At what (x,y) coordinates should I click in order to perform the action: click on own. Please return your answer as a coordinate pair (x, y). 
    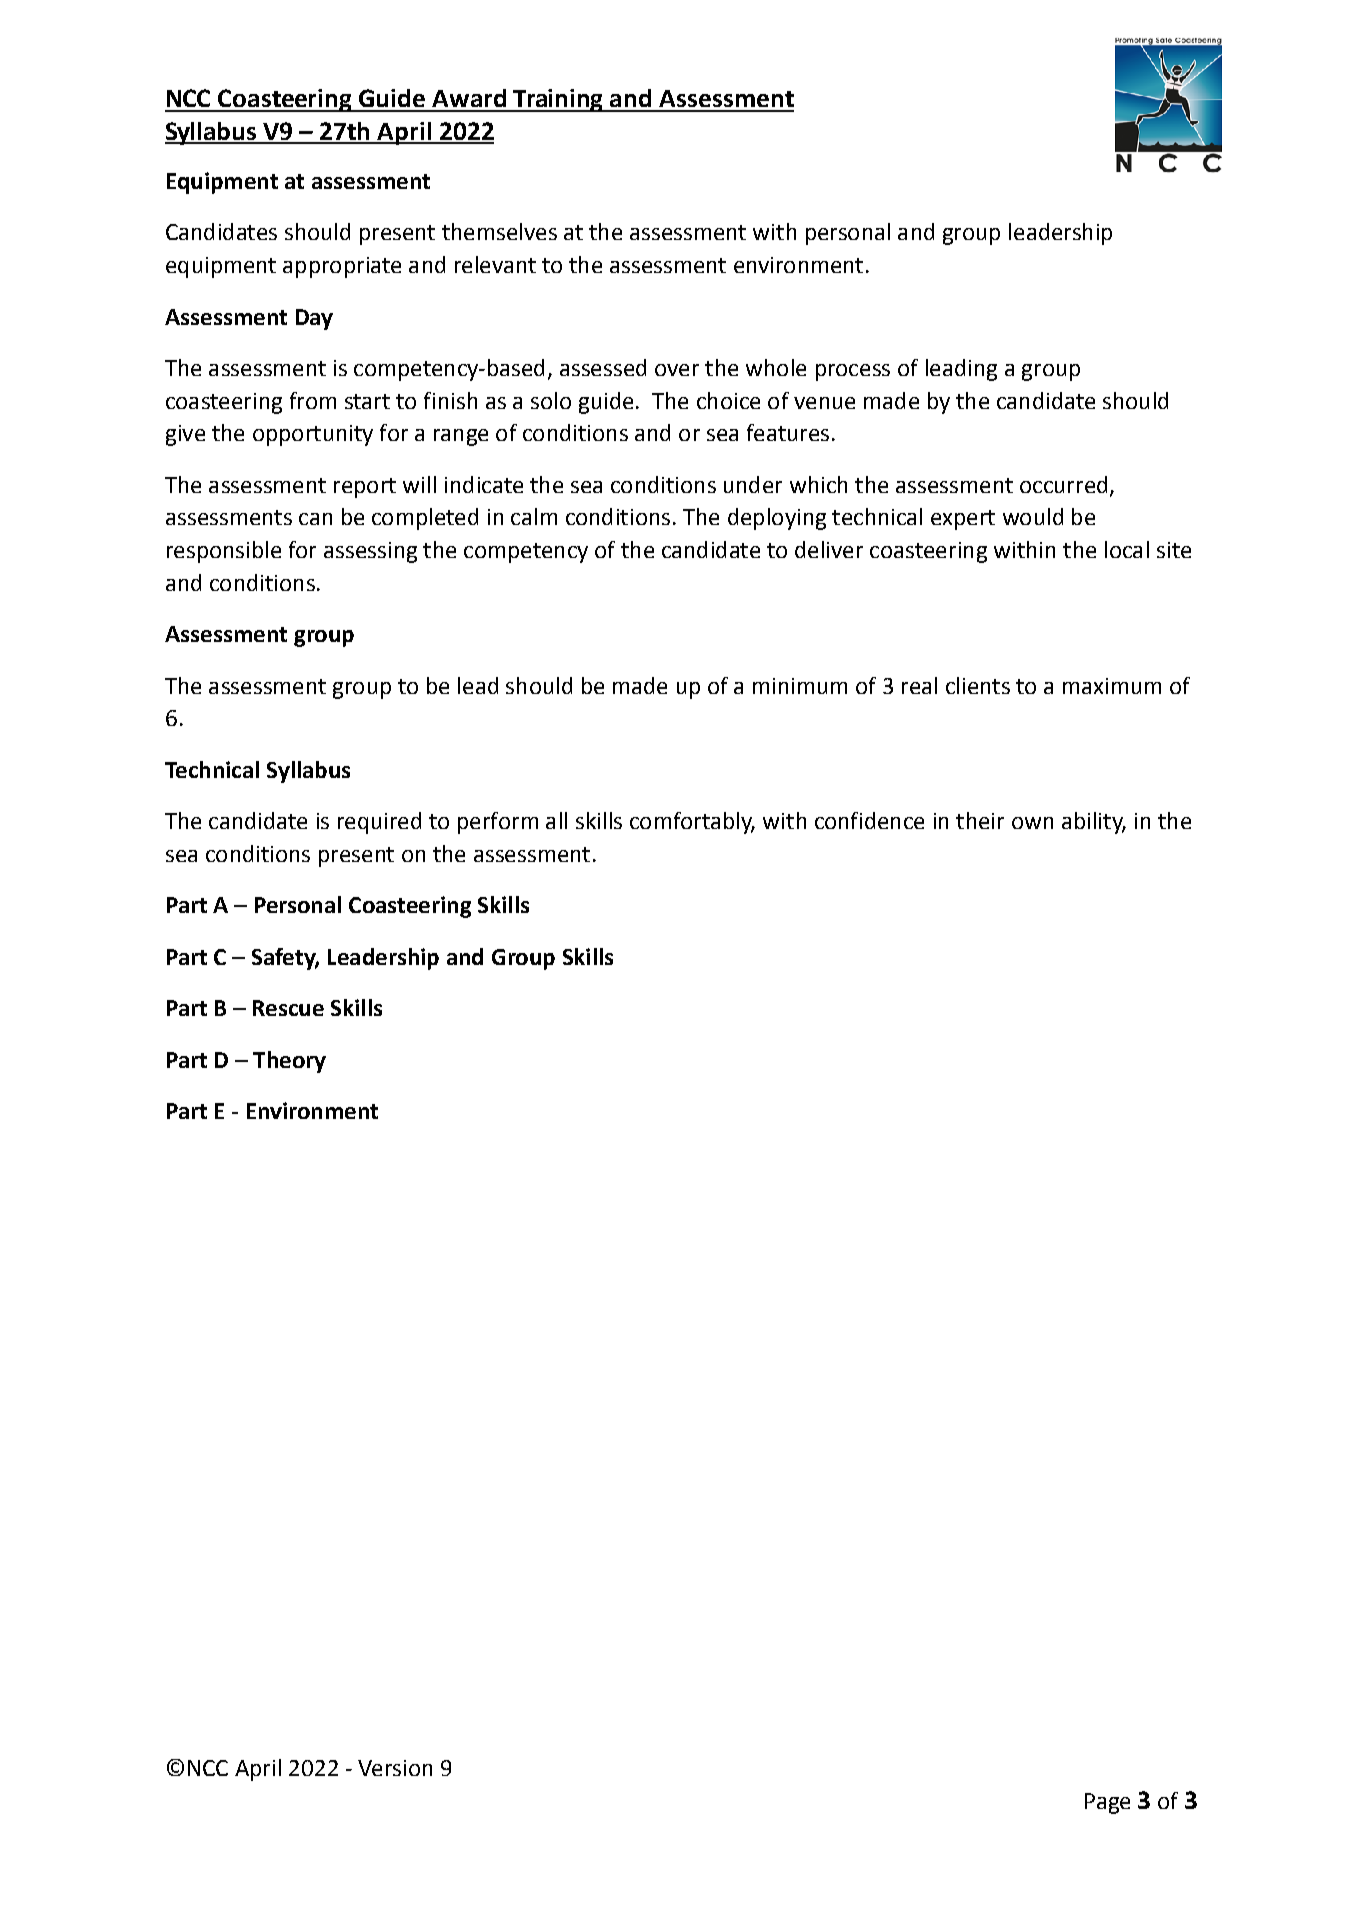
    Looking at the image, I should click on (1032, 823).
